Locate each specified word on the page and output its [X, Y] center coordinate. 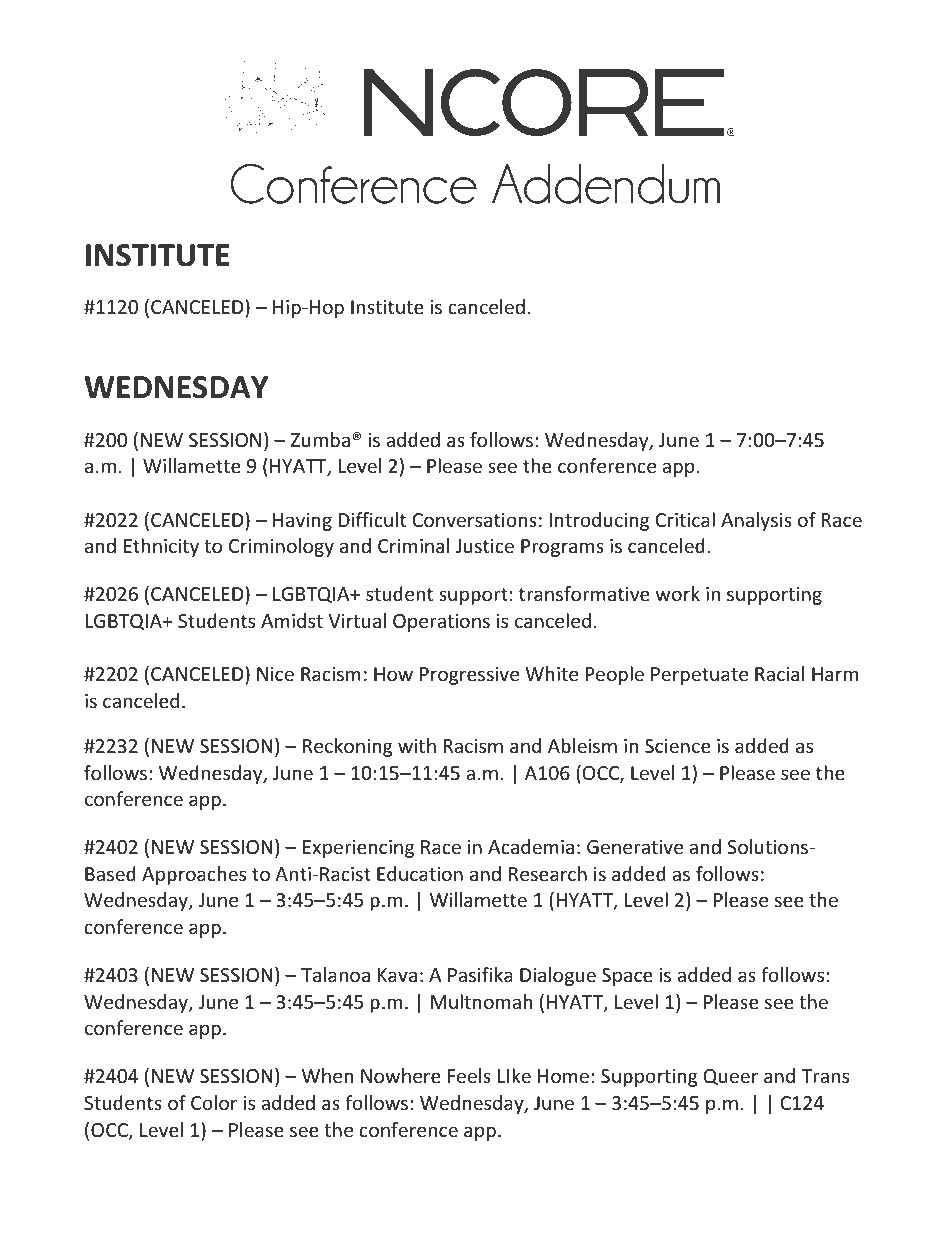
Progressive [469, 676]
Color [214, 1102]
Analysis [756, 521]
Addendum [606, 184]
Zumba [320, 439]
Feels [469, 1075]
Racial [779, 673]
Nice [275, 674]
